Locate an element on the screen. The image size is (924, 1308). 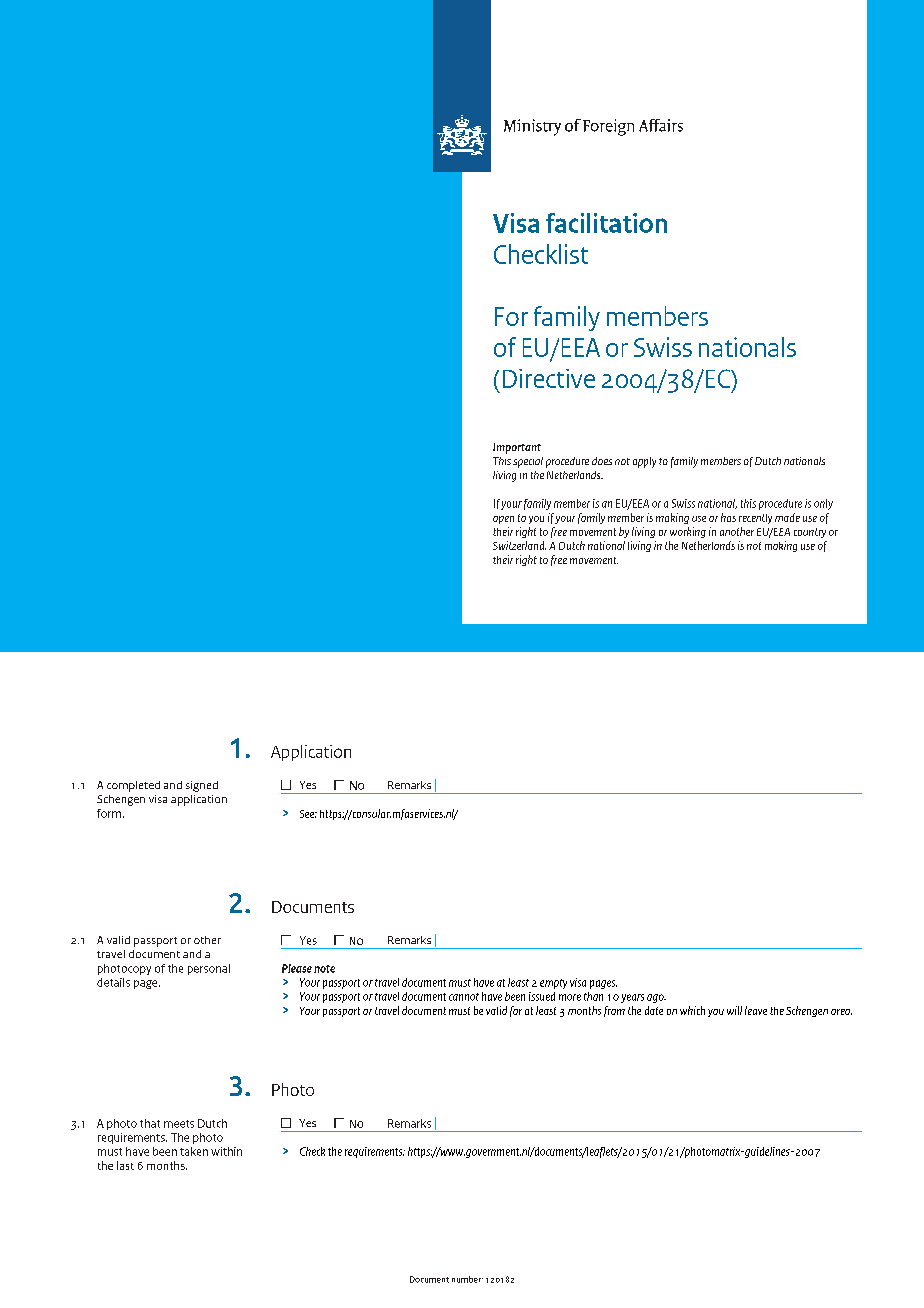
signed is located at coordinates (202, 786).
